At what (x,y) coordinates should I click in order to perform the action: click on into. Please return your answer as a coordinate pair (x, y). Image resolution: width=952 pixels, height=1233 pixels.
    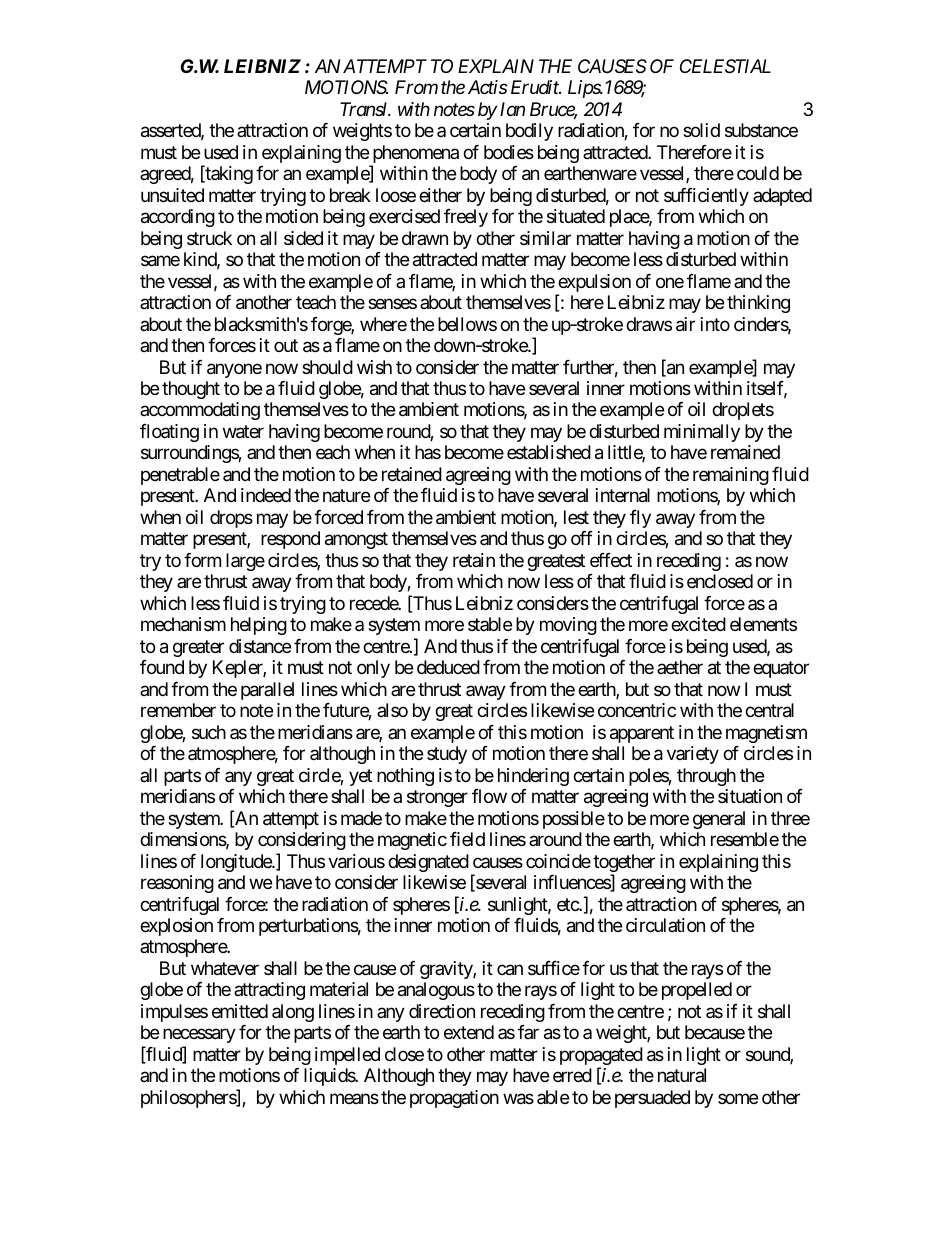
    Looking at the image, I should click on (715, 324).
